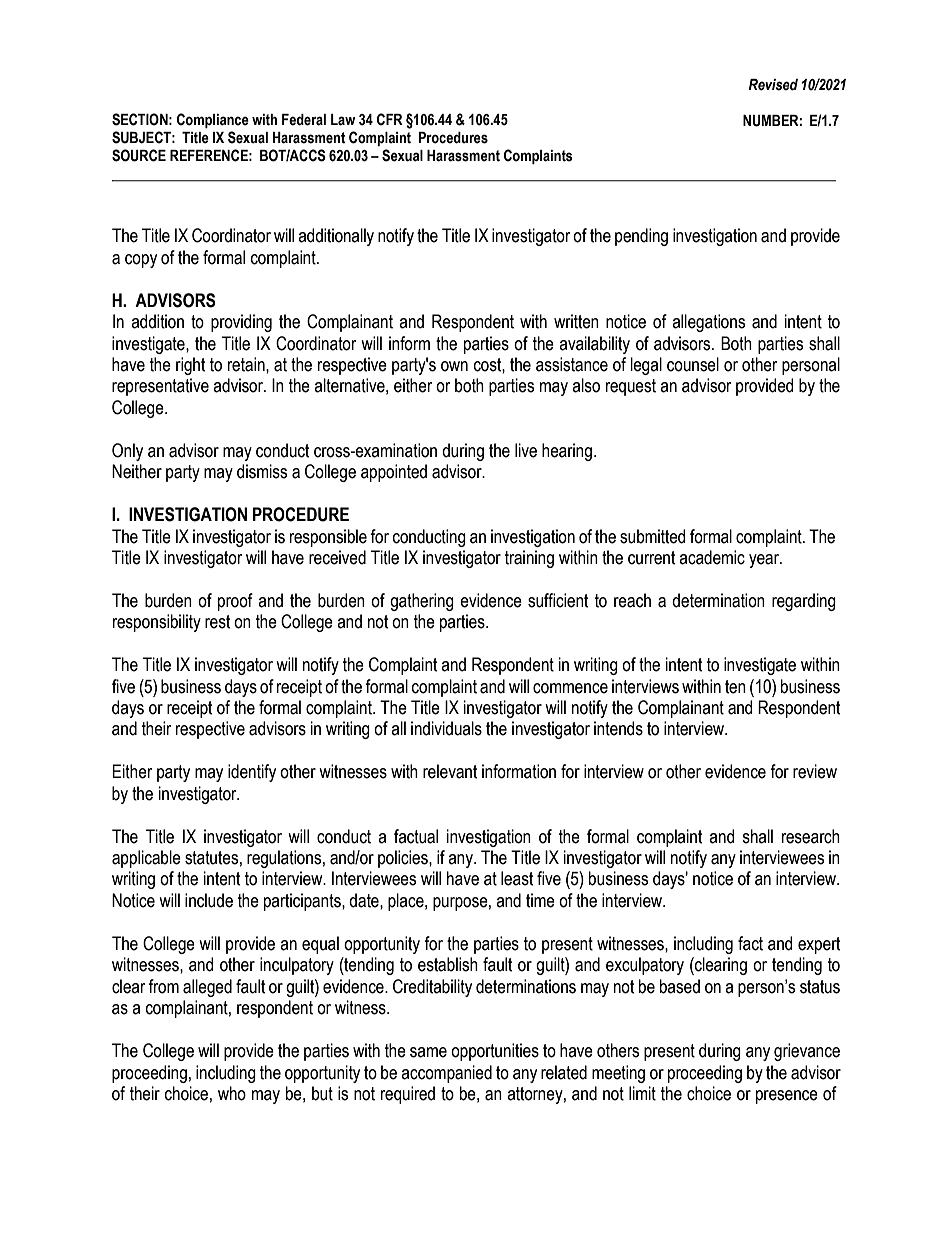 The image size is (952, 1233). What do you see at coordinates (191, 366) in the screenshot?
I see `right` at bounding box center [191, 366].
